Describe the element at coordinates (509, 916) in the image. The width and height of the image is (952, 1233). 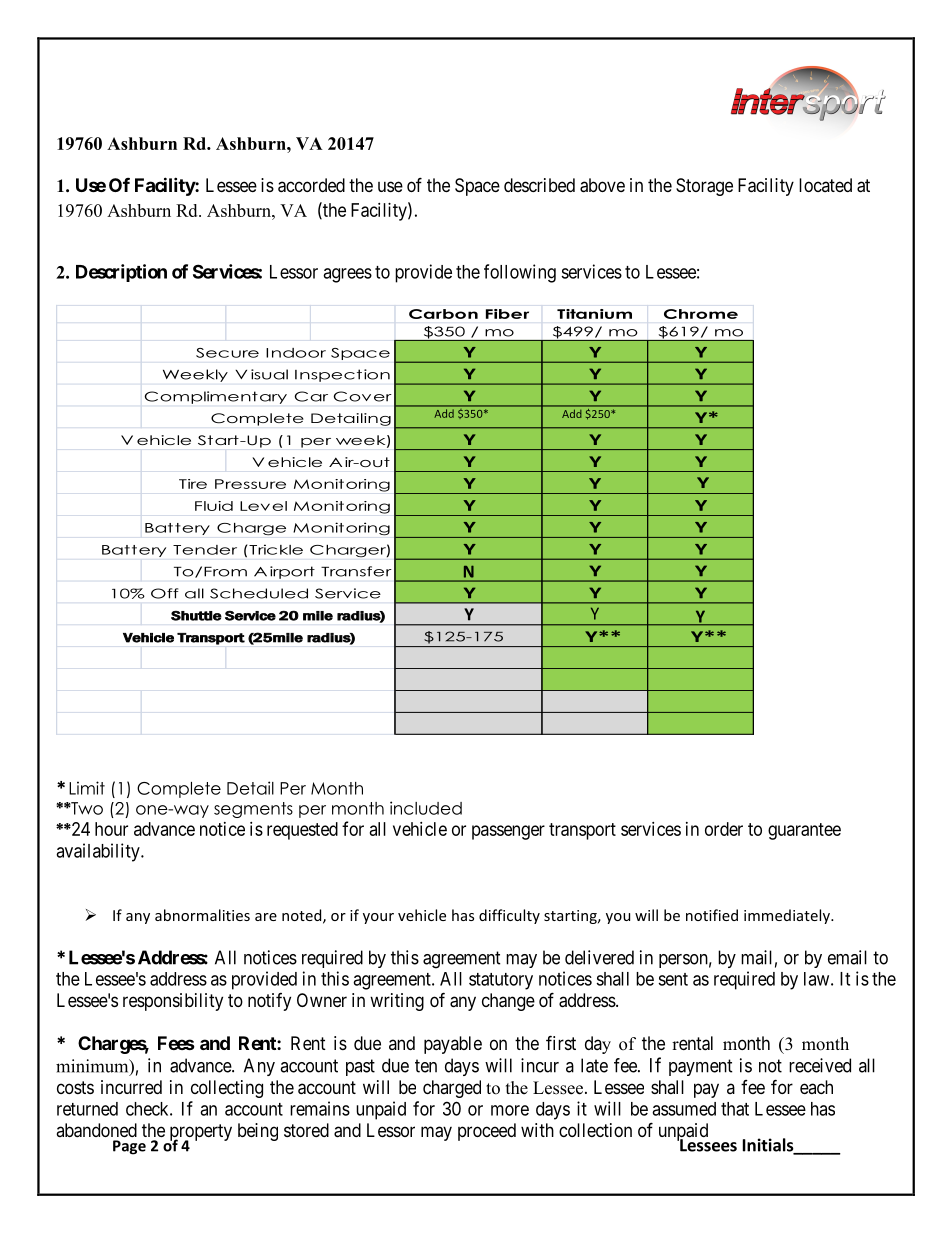
I see `difficulty` at that location.
